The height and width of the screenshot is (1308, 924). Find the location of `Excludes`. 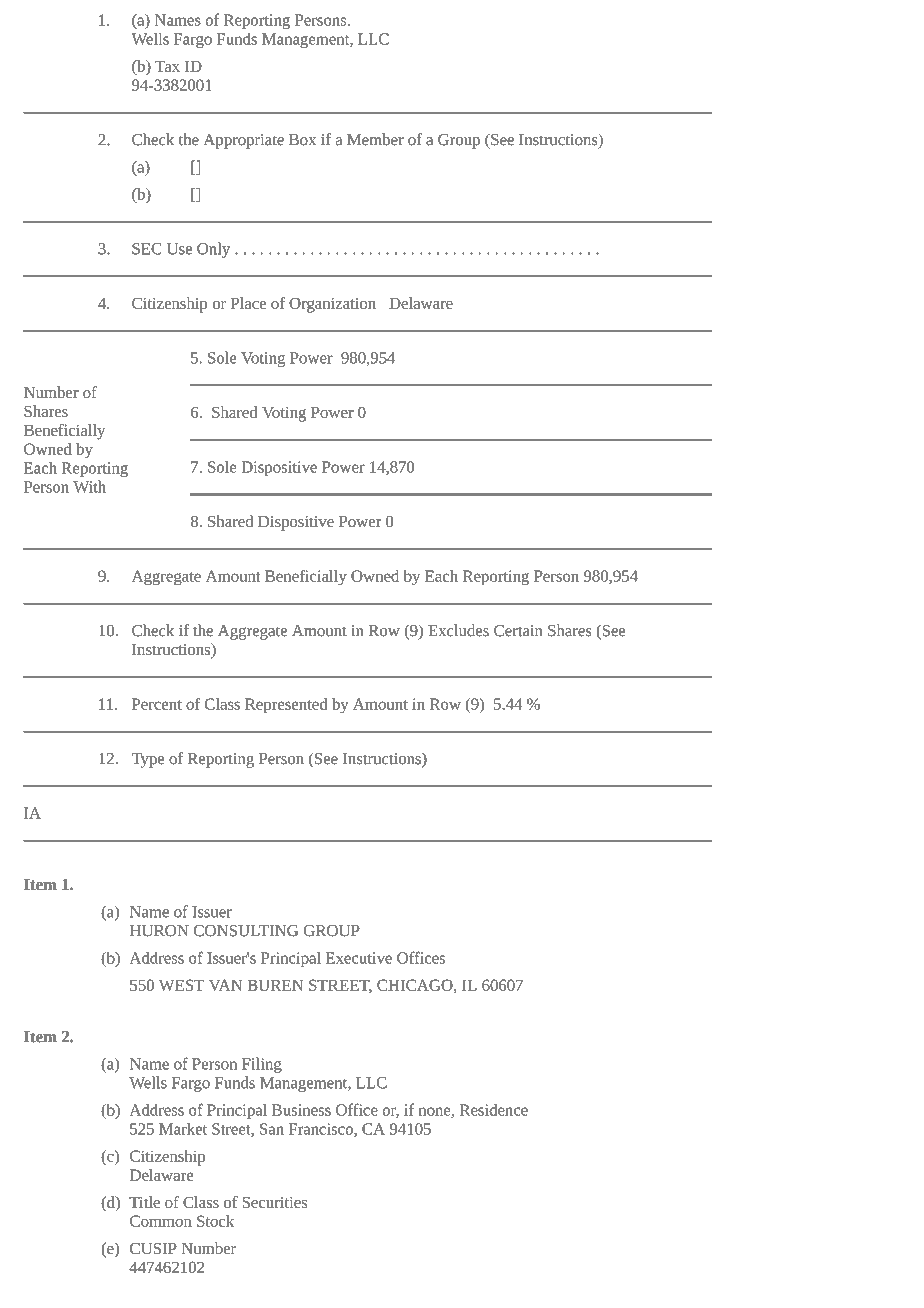

Excludes is located at coordinates (458, 630).
